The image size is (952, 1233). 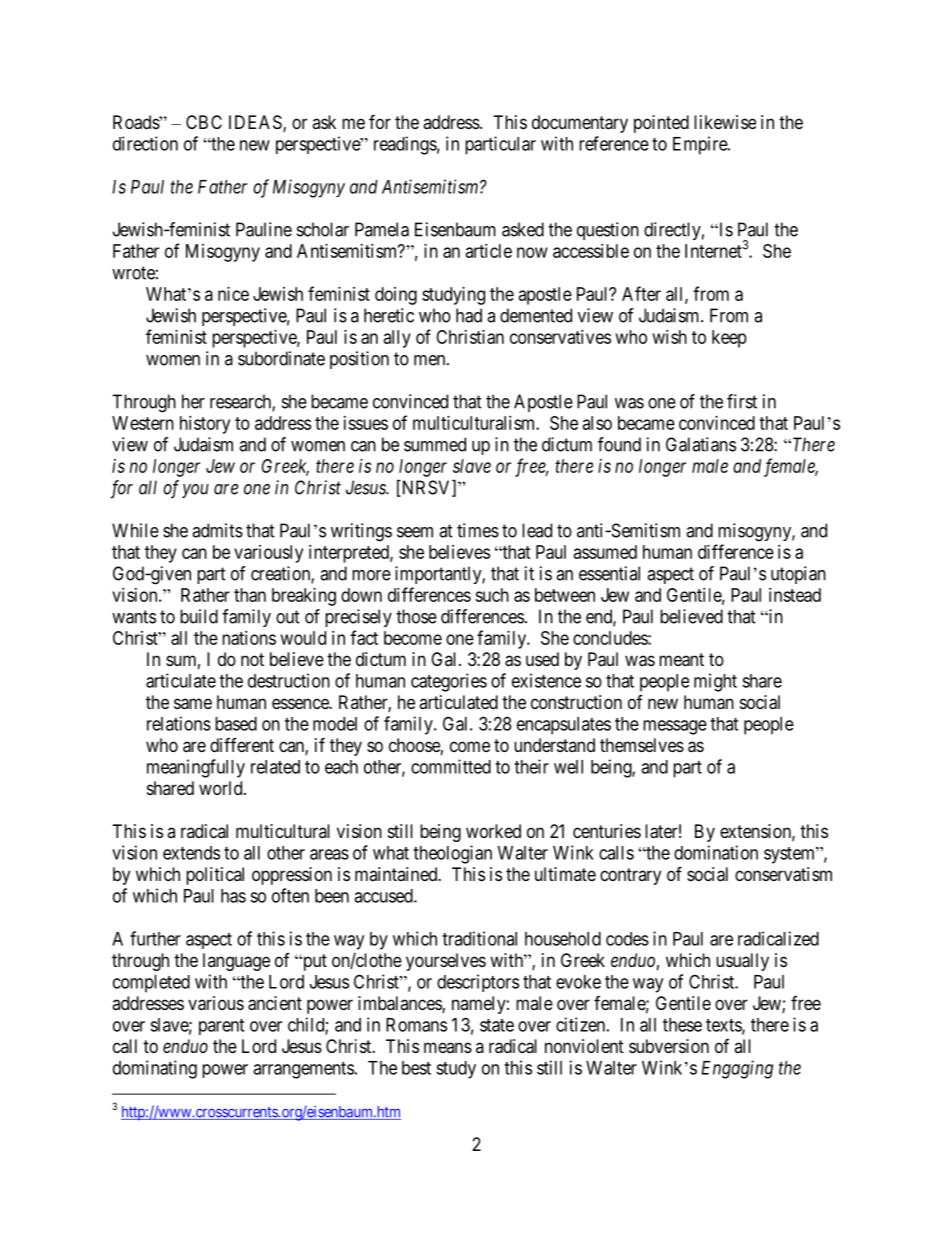 What do you see at coordinates (221, 1027) in the screenshot?
I see `parent` at bounding box center [221, 1027].
